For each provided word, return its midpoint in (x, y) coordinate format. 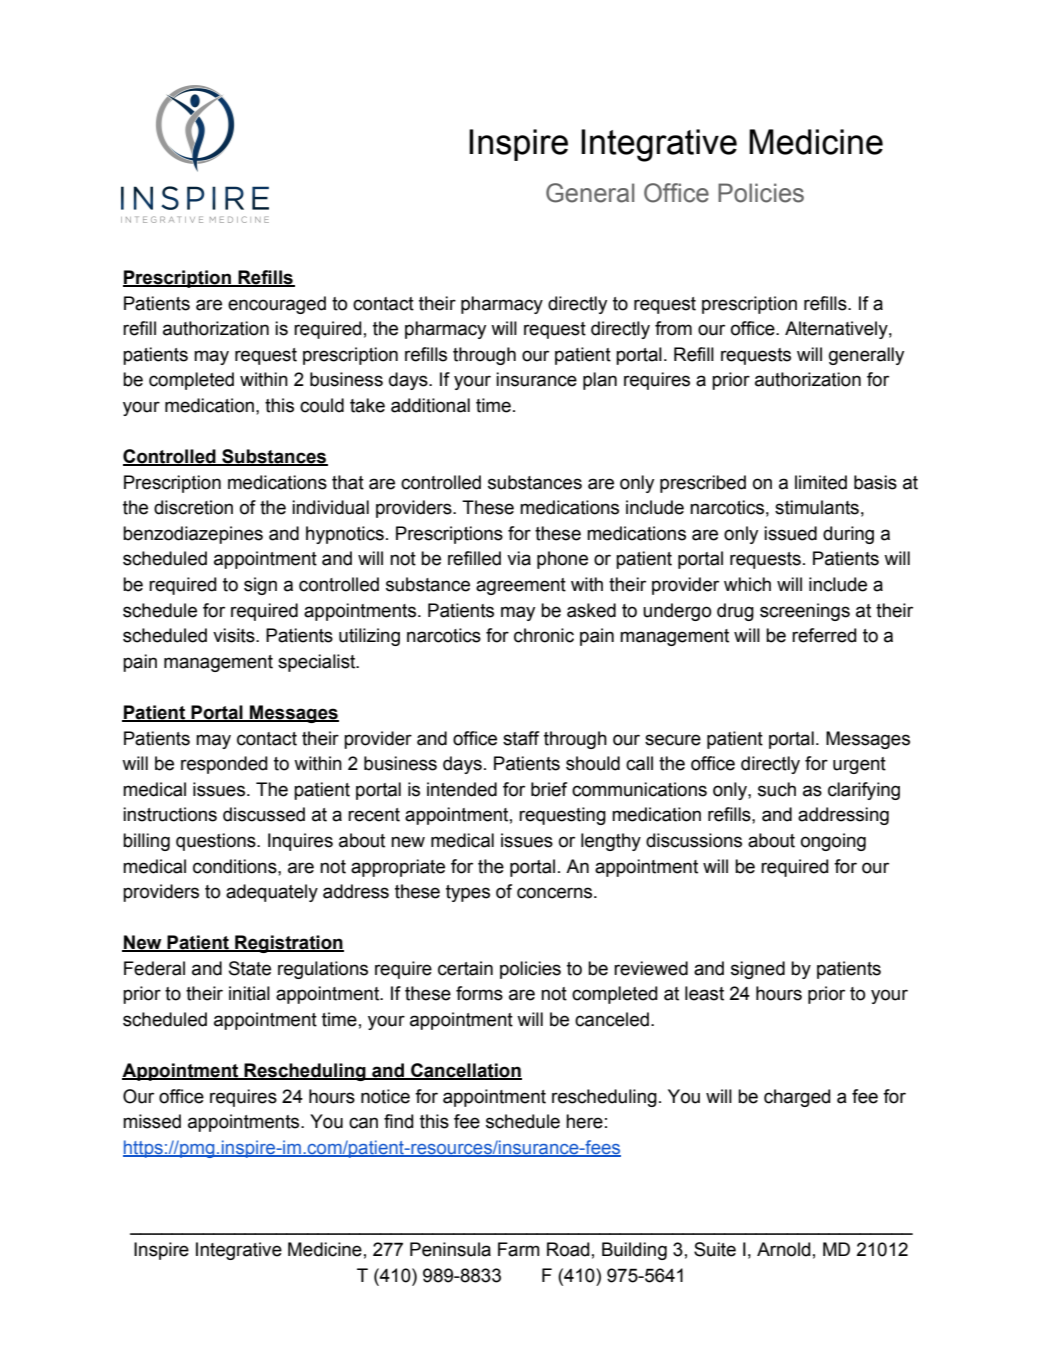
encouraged (277, 305)
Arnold (784, 1249)
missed (152, 1121)
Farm (519, 1249)
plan (600, 381)
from (673, 328)
